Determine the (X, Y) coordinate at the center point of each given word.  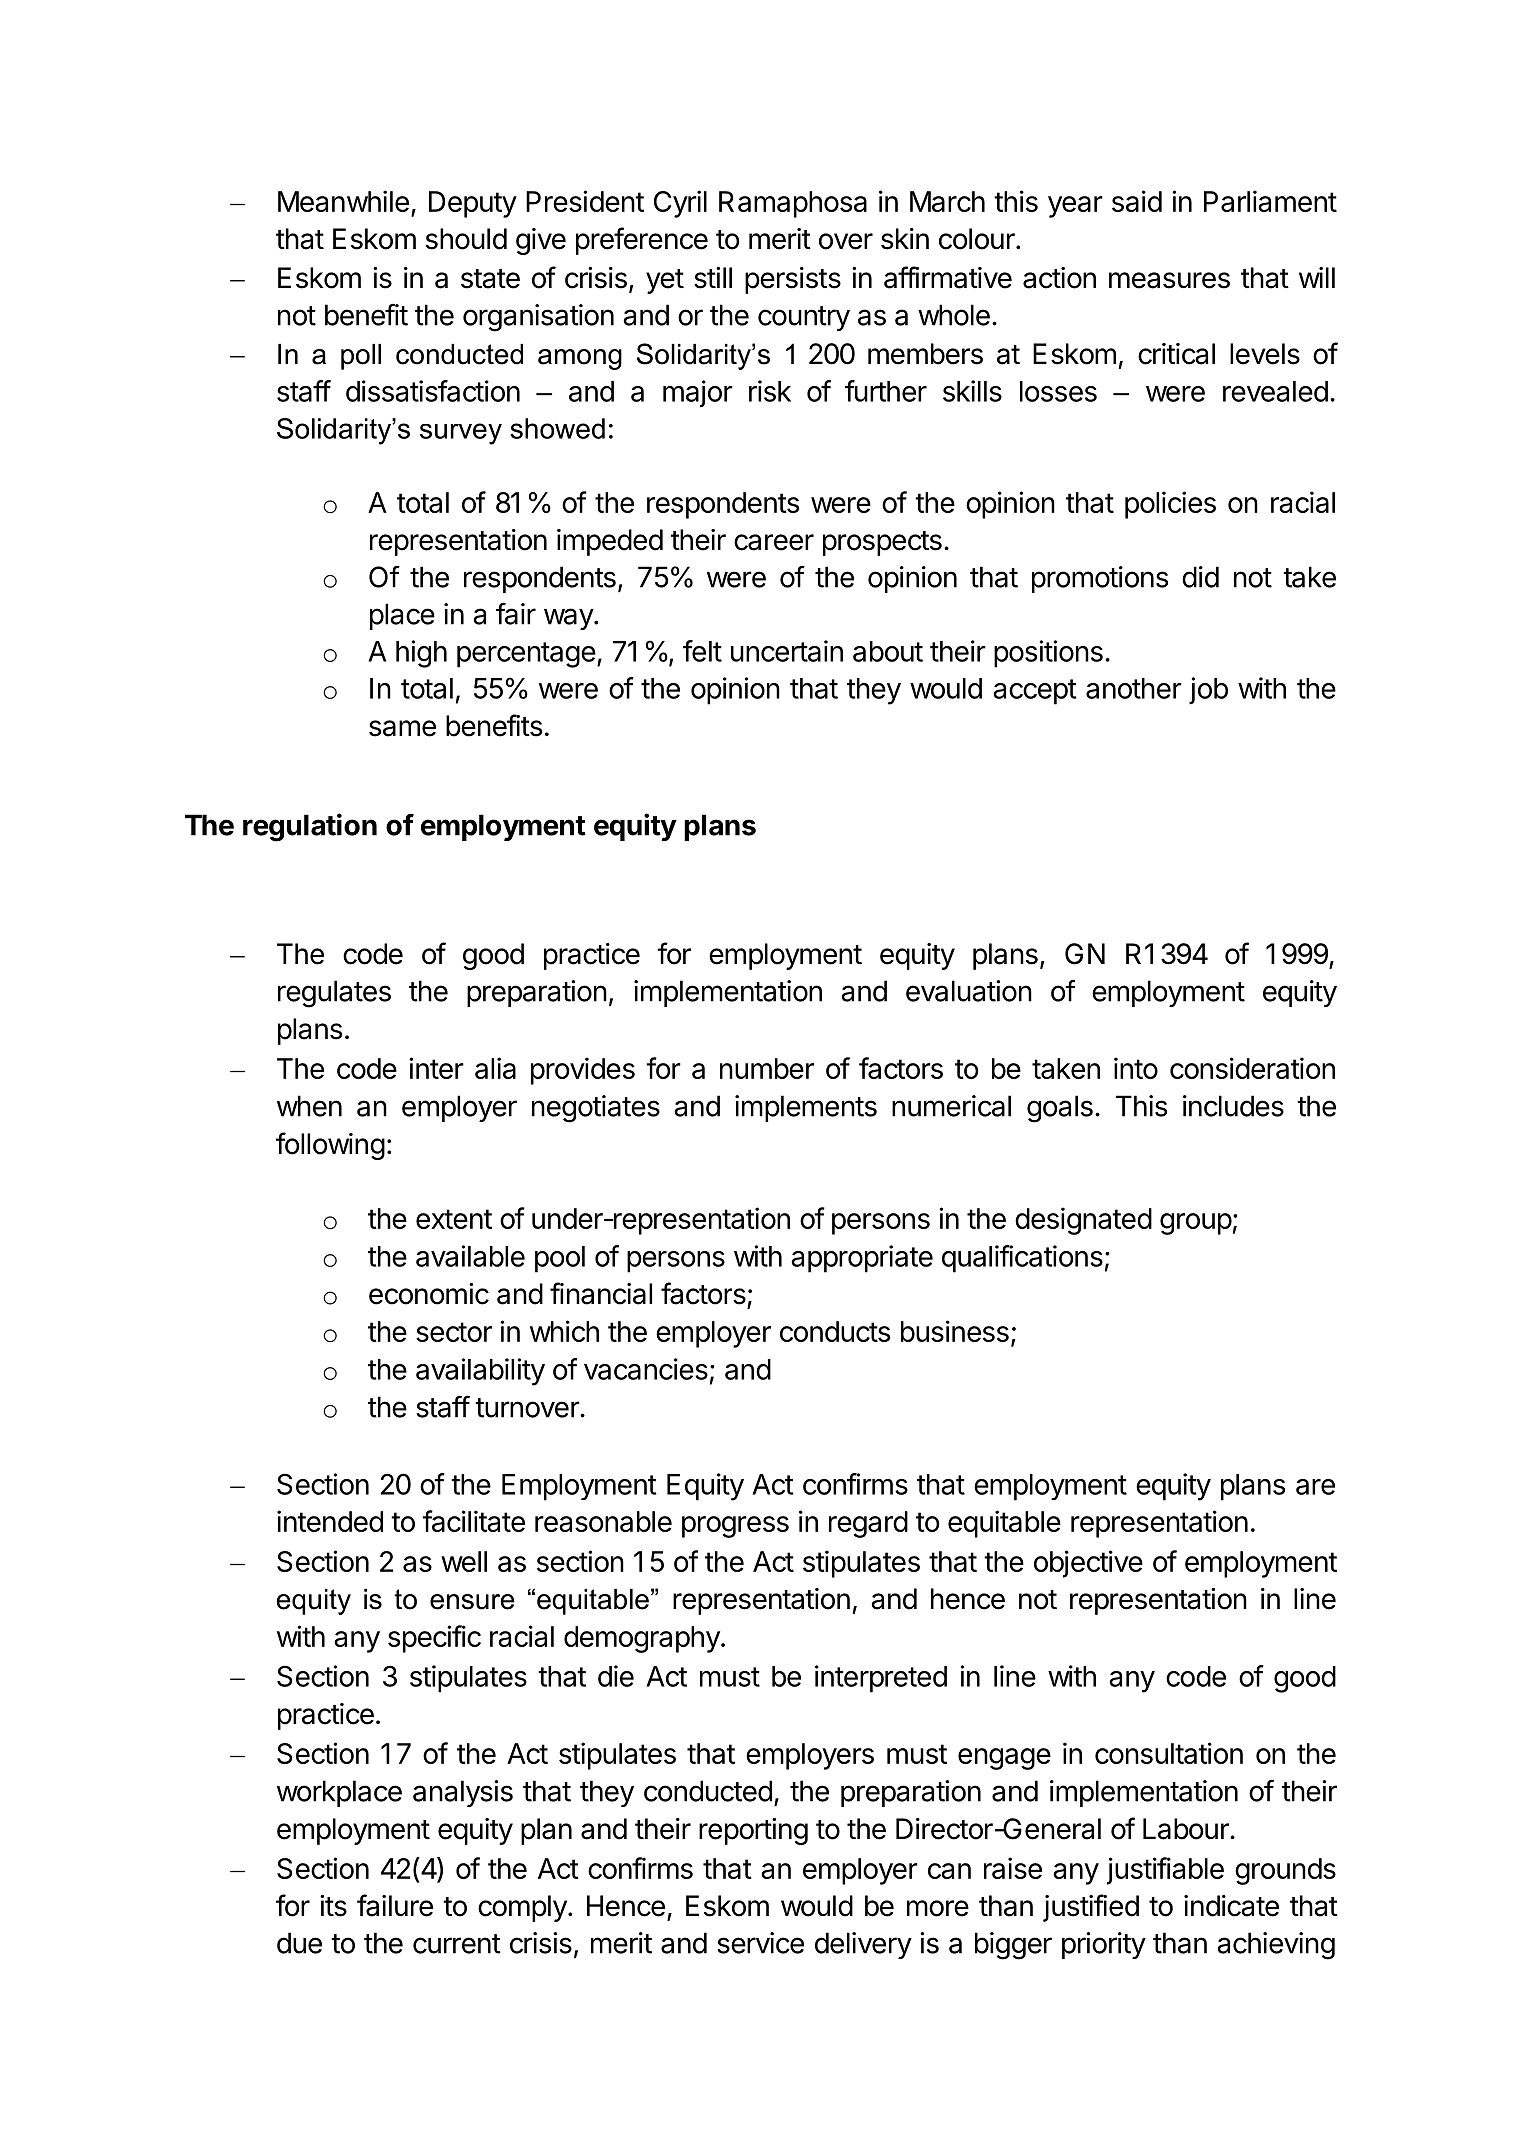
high (421, 654)
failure (395, 1905)
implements (806, 1108)
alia (495, 1068)
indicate (1231, 1906)
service (760, 1943)
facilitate (473, 1521)
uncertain (787, 651)
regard (868, 1524)
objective (1088, 1564)
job (1208, 691)
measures (1169, 280)
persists (793, 280)
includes (1233, 1106)
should (466, 239)
